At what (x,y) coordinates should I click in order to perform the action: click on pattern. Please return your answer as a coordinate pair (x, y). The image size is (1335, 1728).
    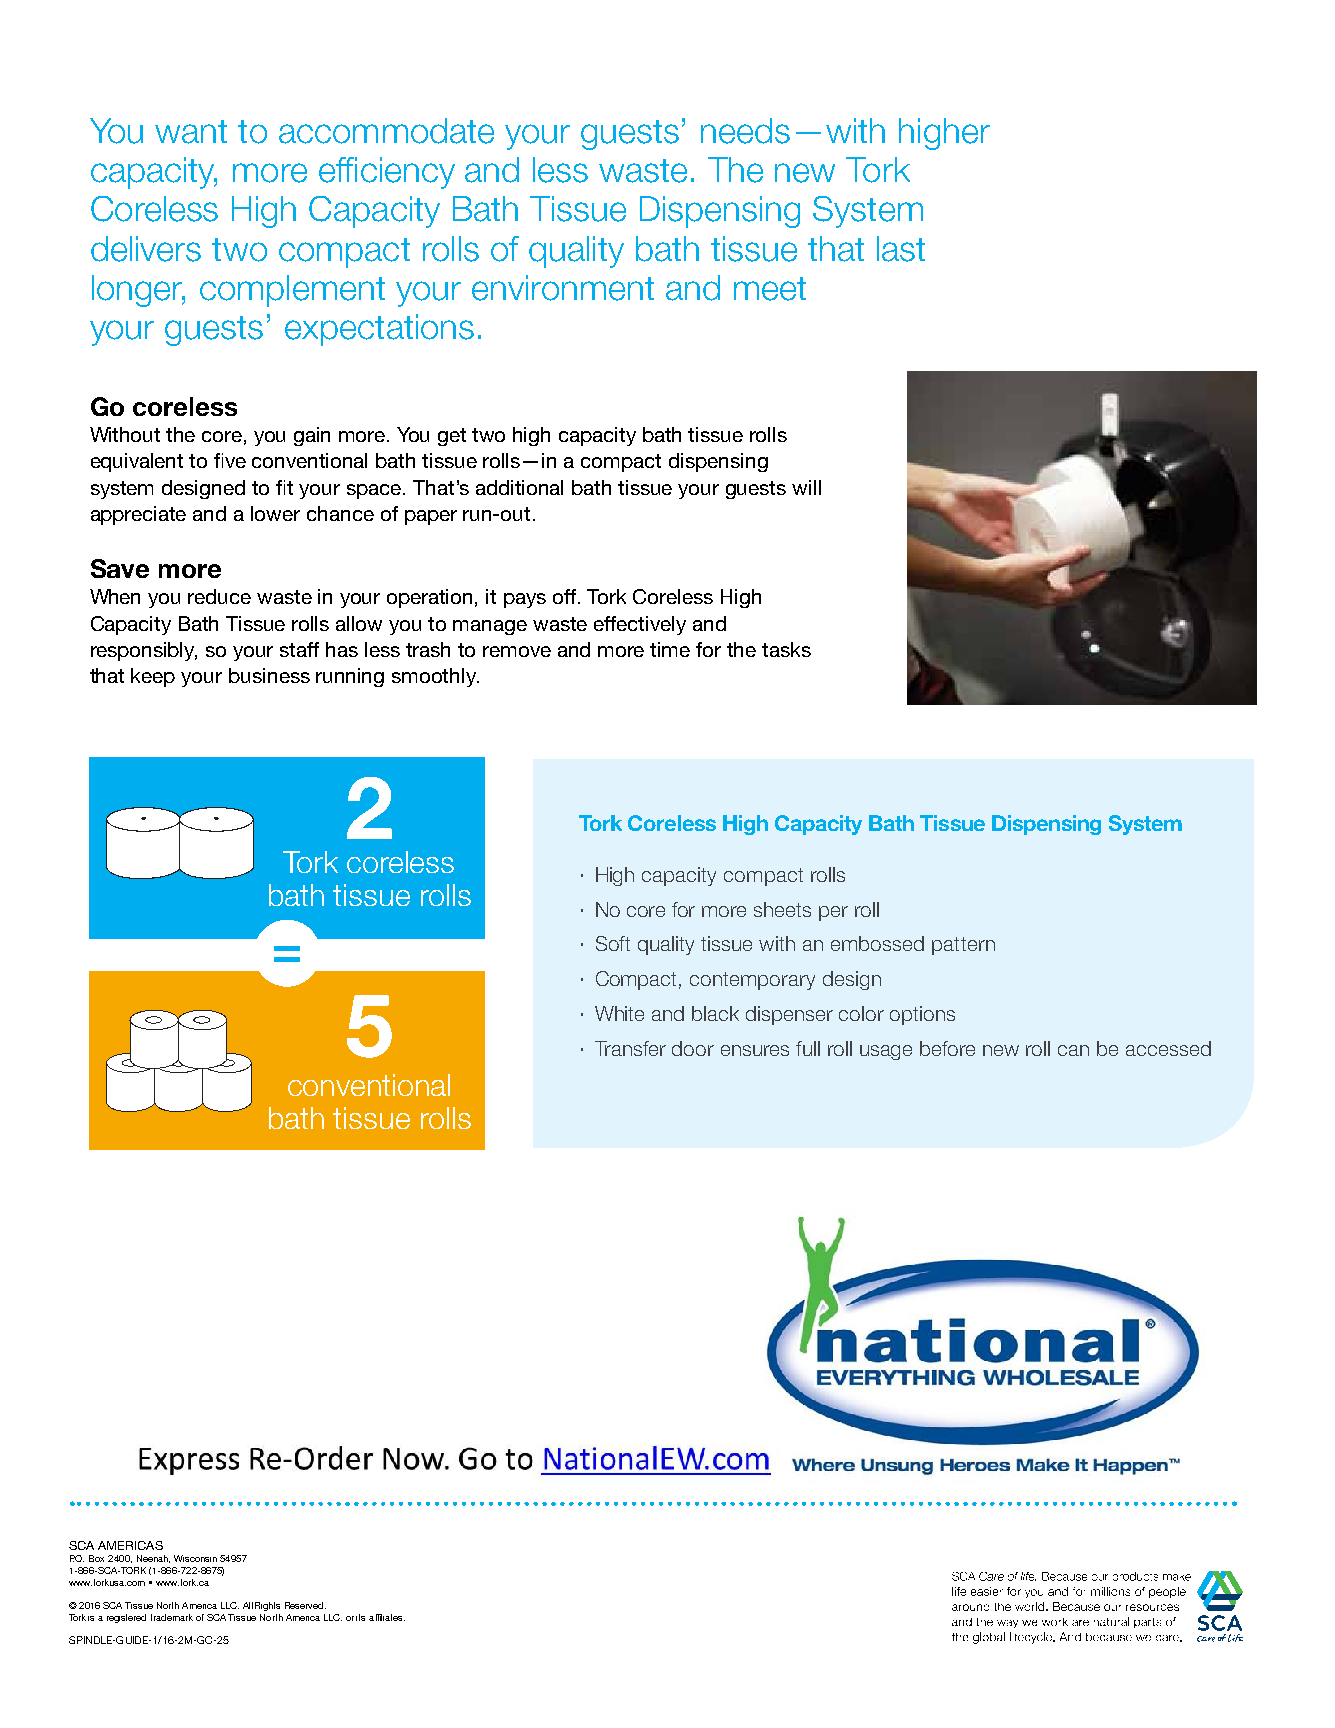
    Looking at the image, I should click on (963, 946).
